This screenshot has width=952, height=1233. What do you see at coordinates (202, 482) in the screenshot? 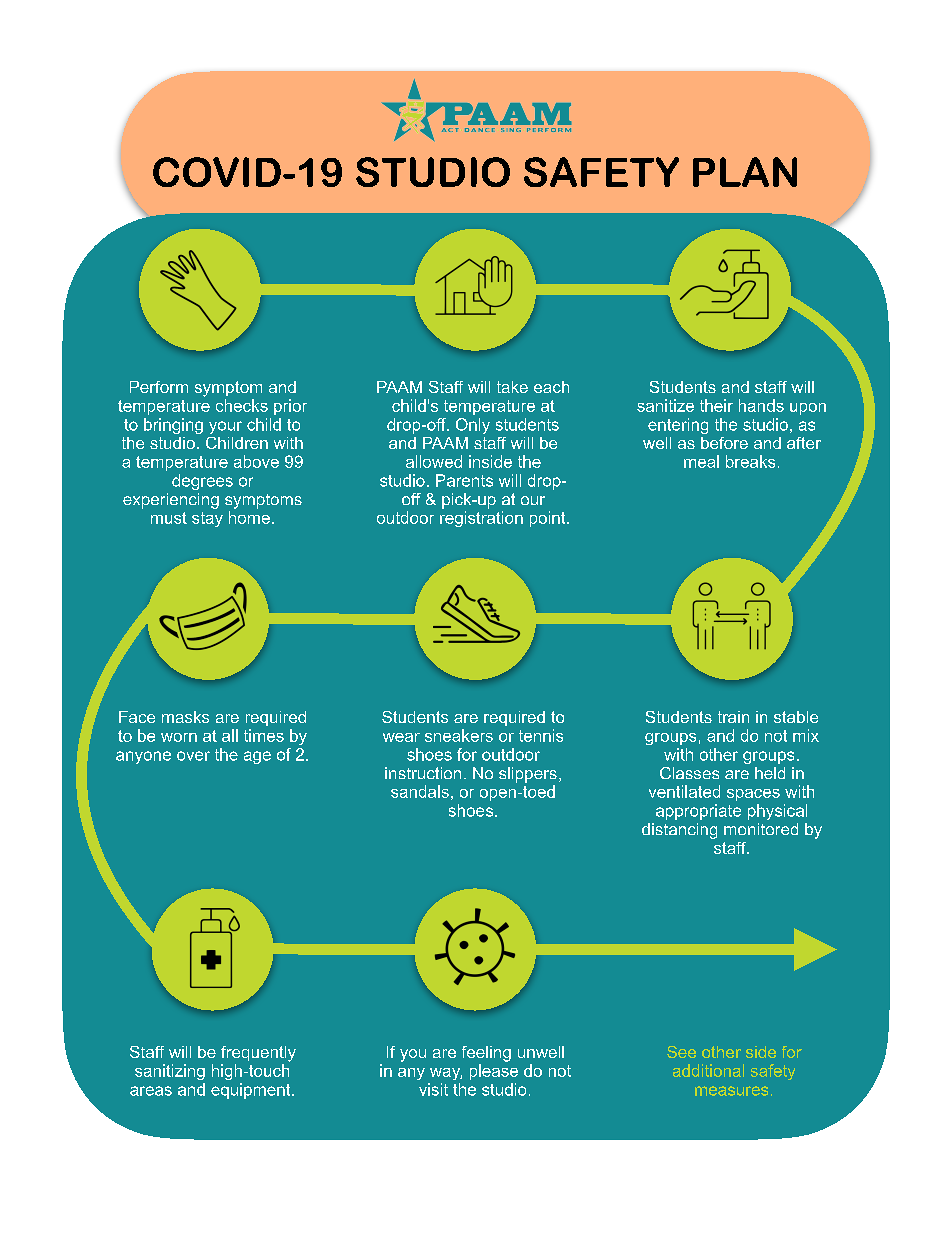
I see `degrees` at bounding box center [202, 482].
